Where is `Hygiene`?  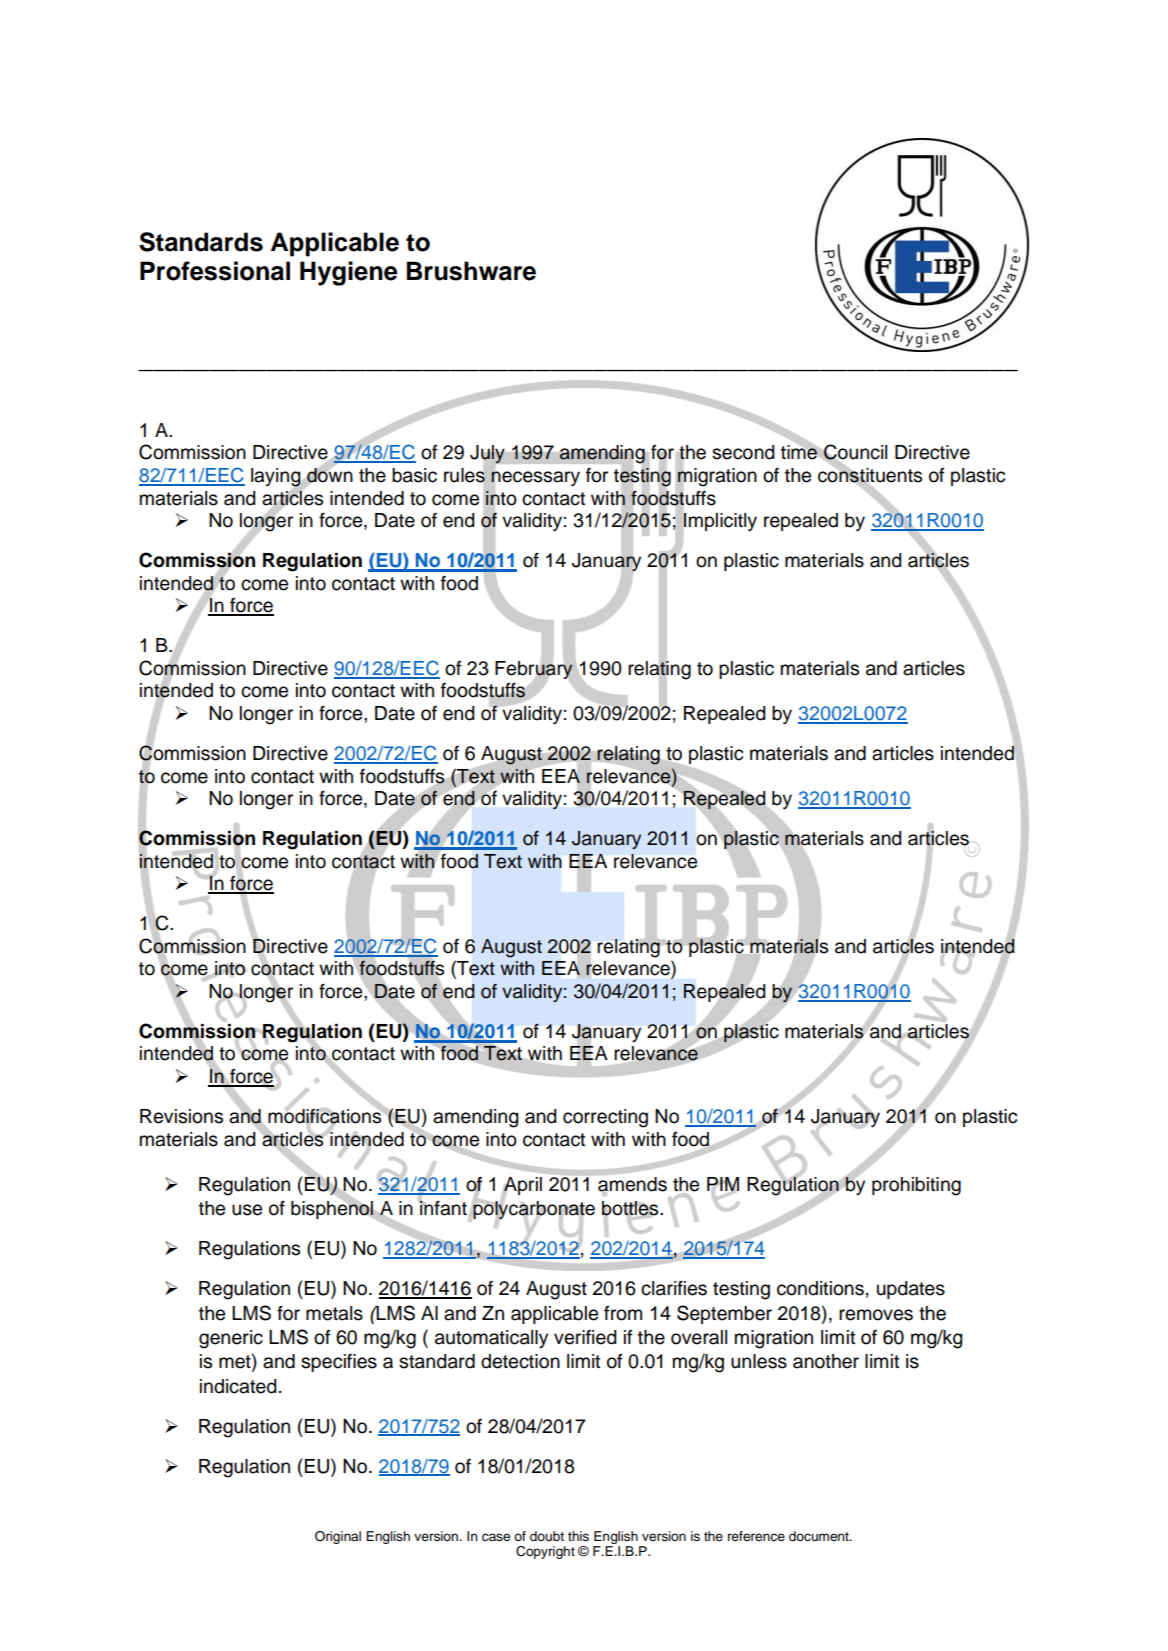
Hygiene is located at coordinates (348, 273).
